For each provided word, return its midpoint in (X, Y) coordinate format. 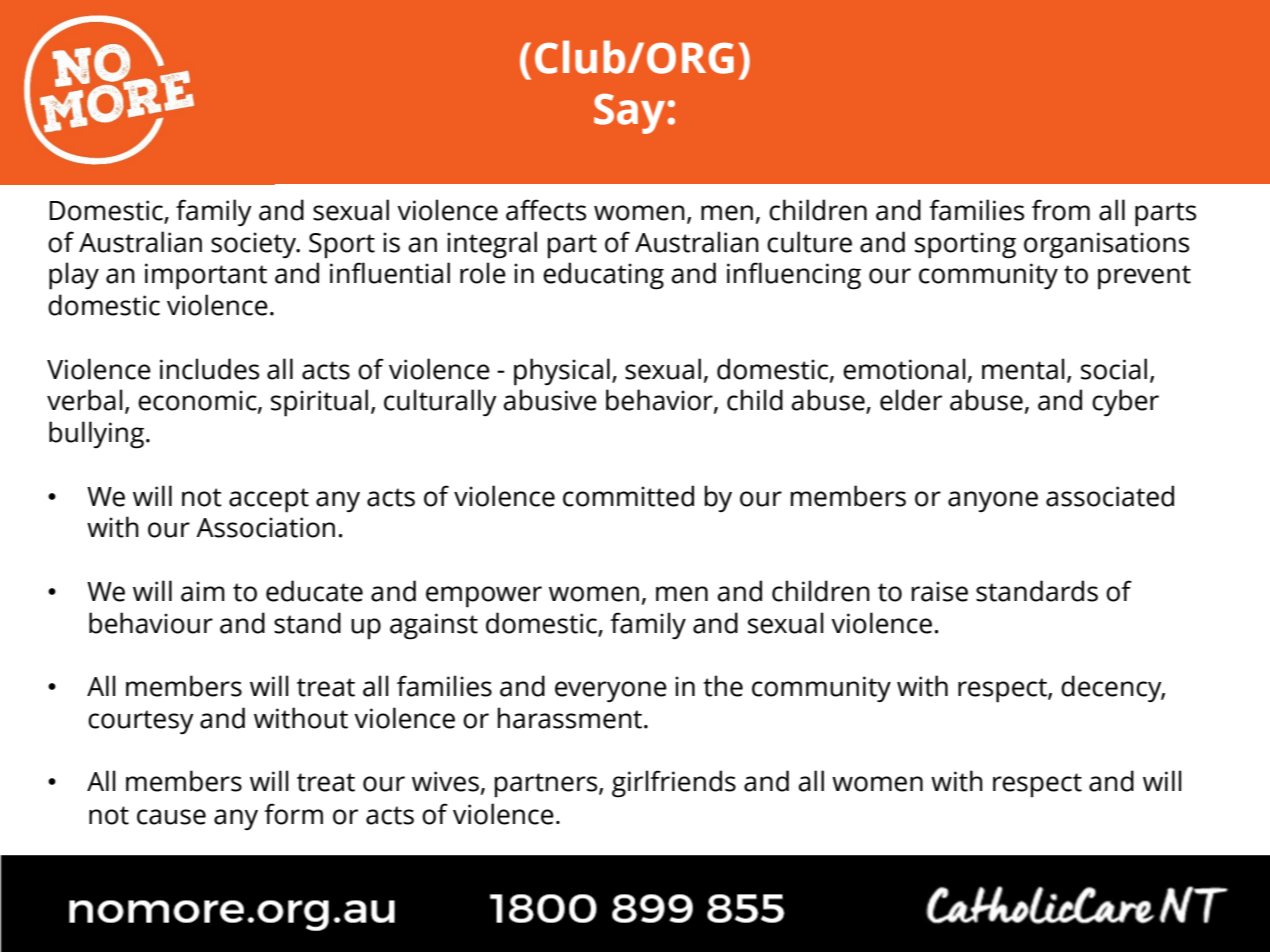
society (255, 245)
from (1061, 210)
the (723, 686)
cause (171, 817)
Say (629, 113)
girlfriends (674, 784)
